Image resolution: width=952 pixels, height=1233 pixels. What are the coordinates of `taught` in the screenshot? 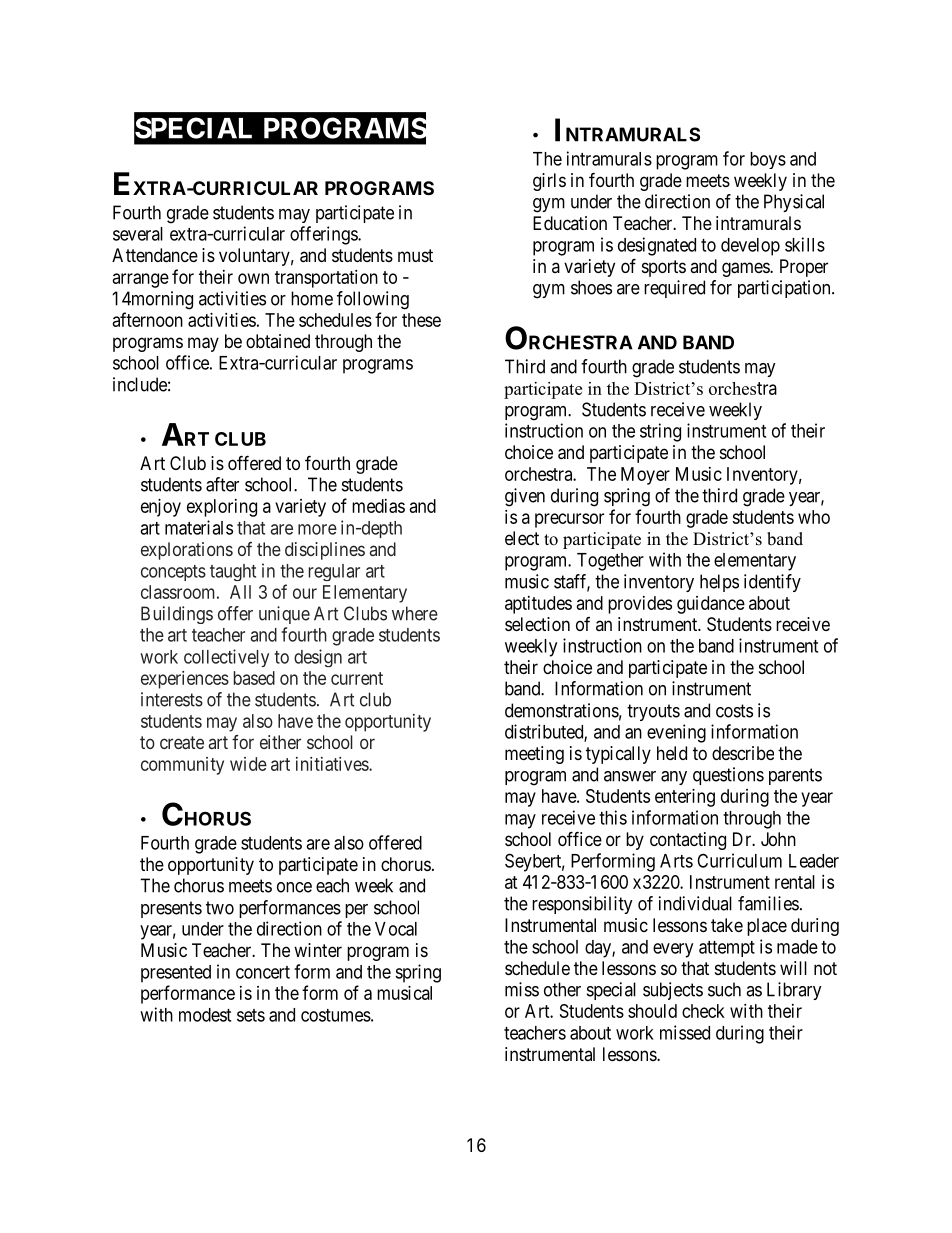 It's located at (233, 572).
